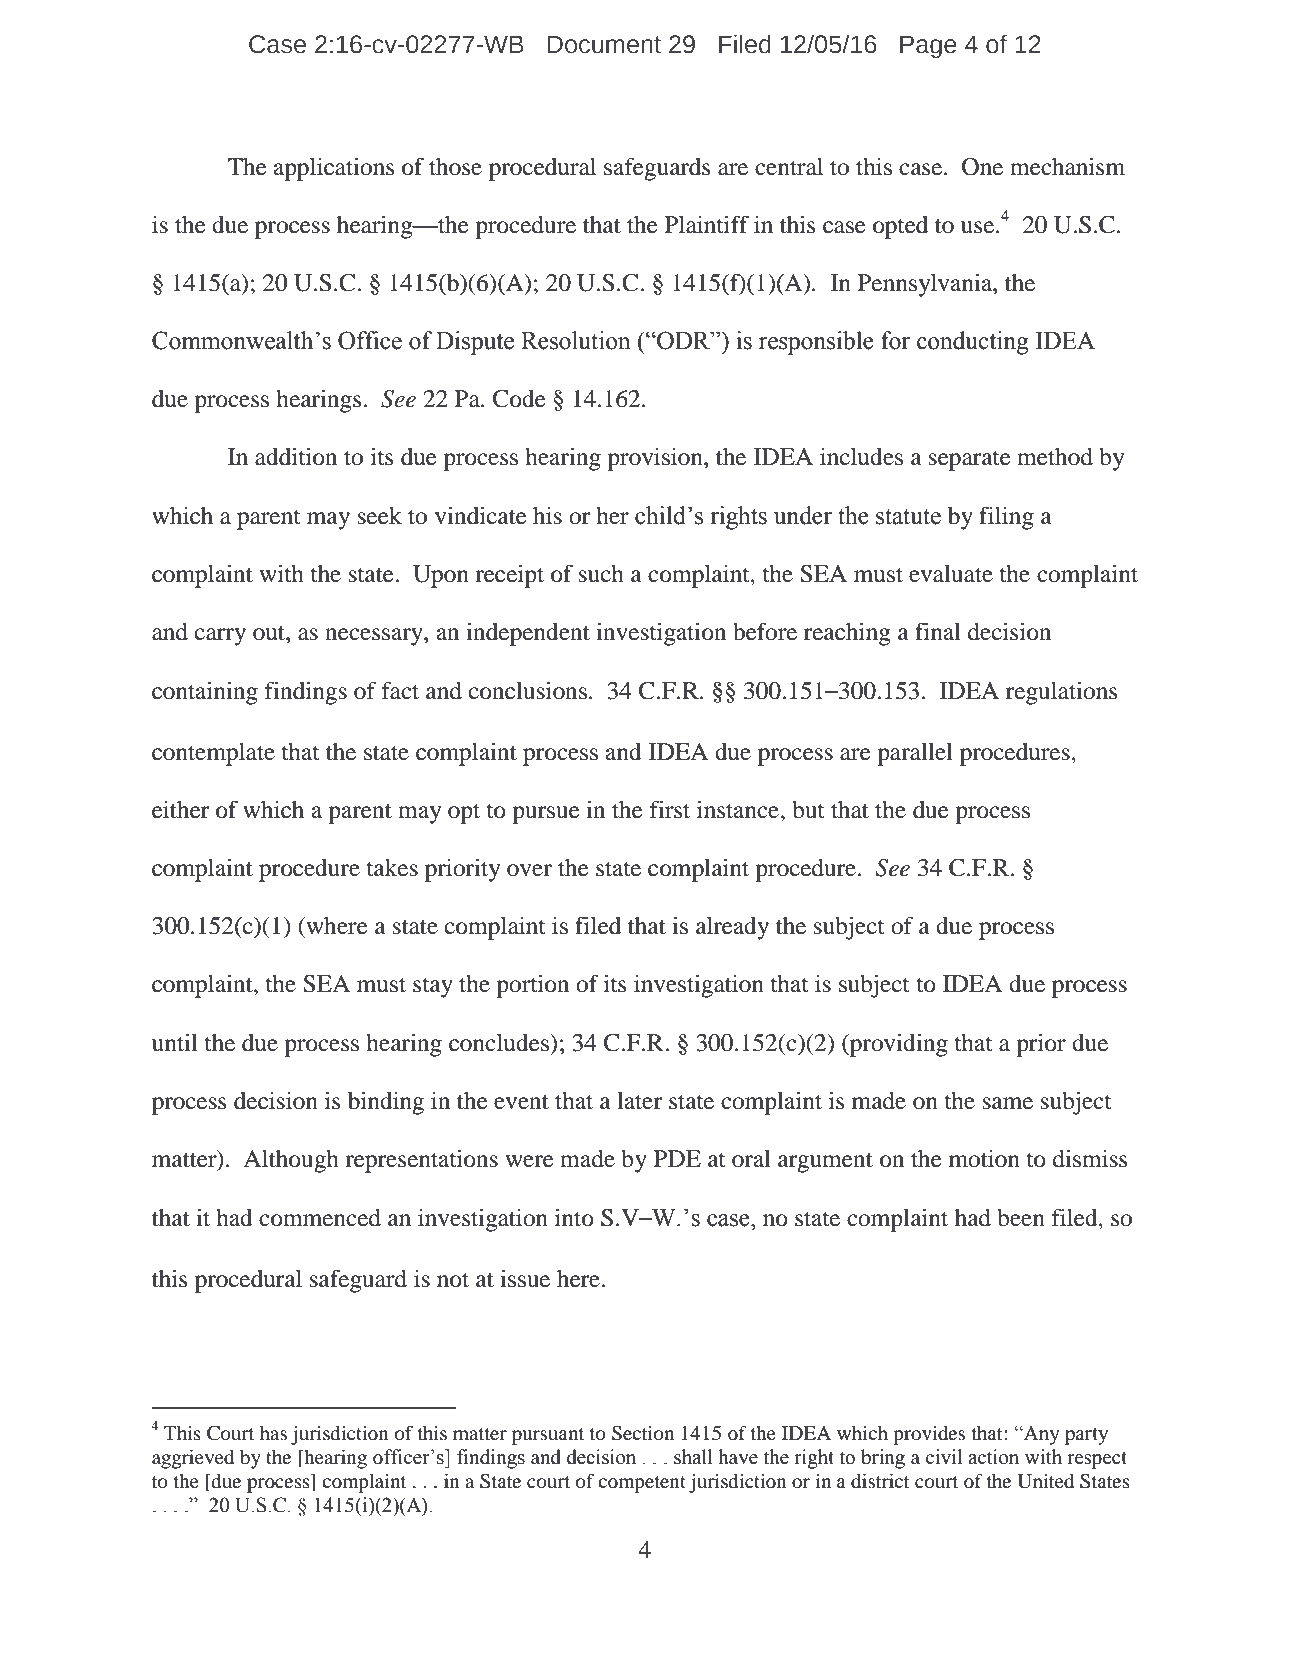  What do you see at coordinates (273, 1433) in the screenshot?
I see `has` at bounding box center [273, 1433].
